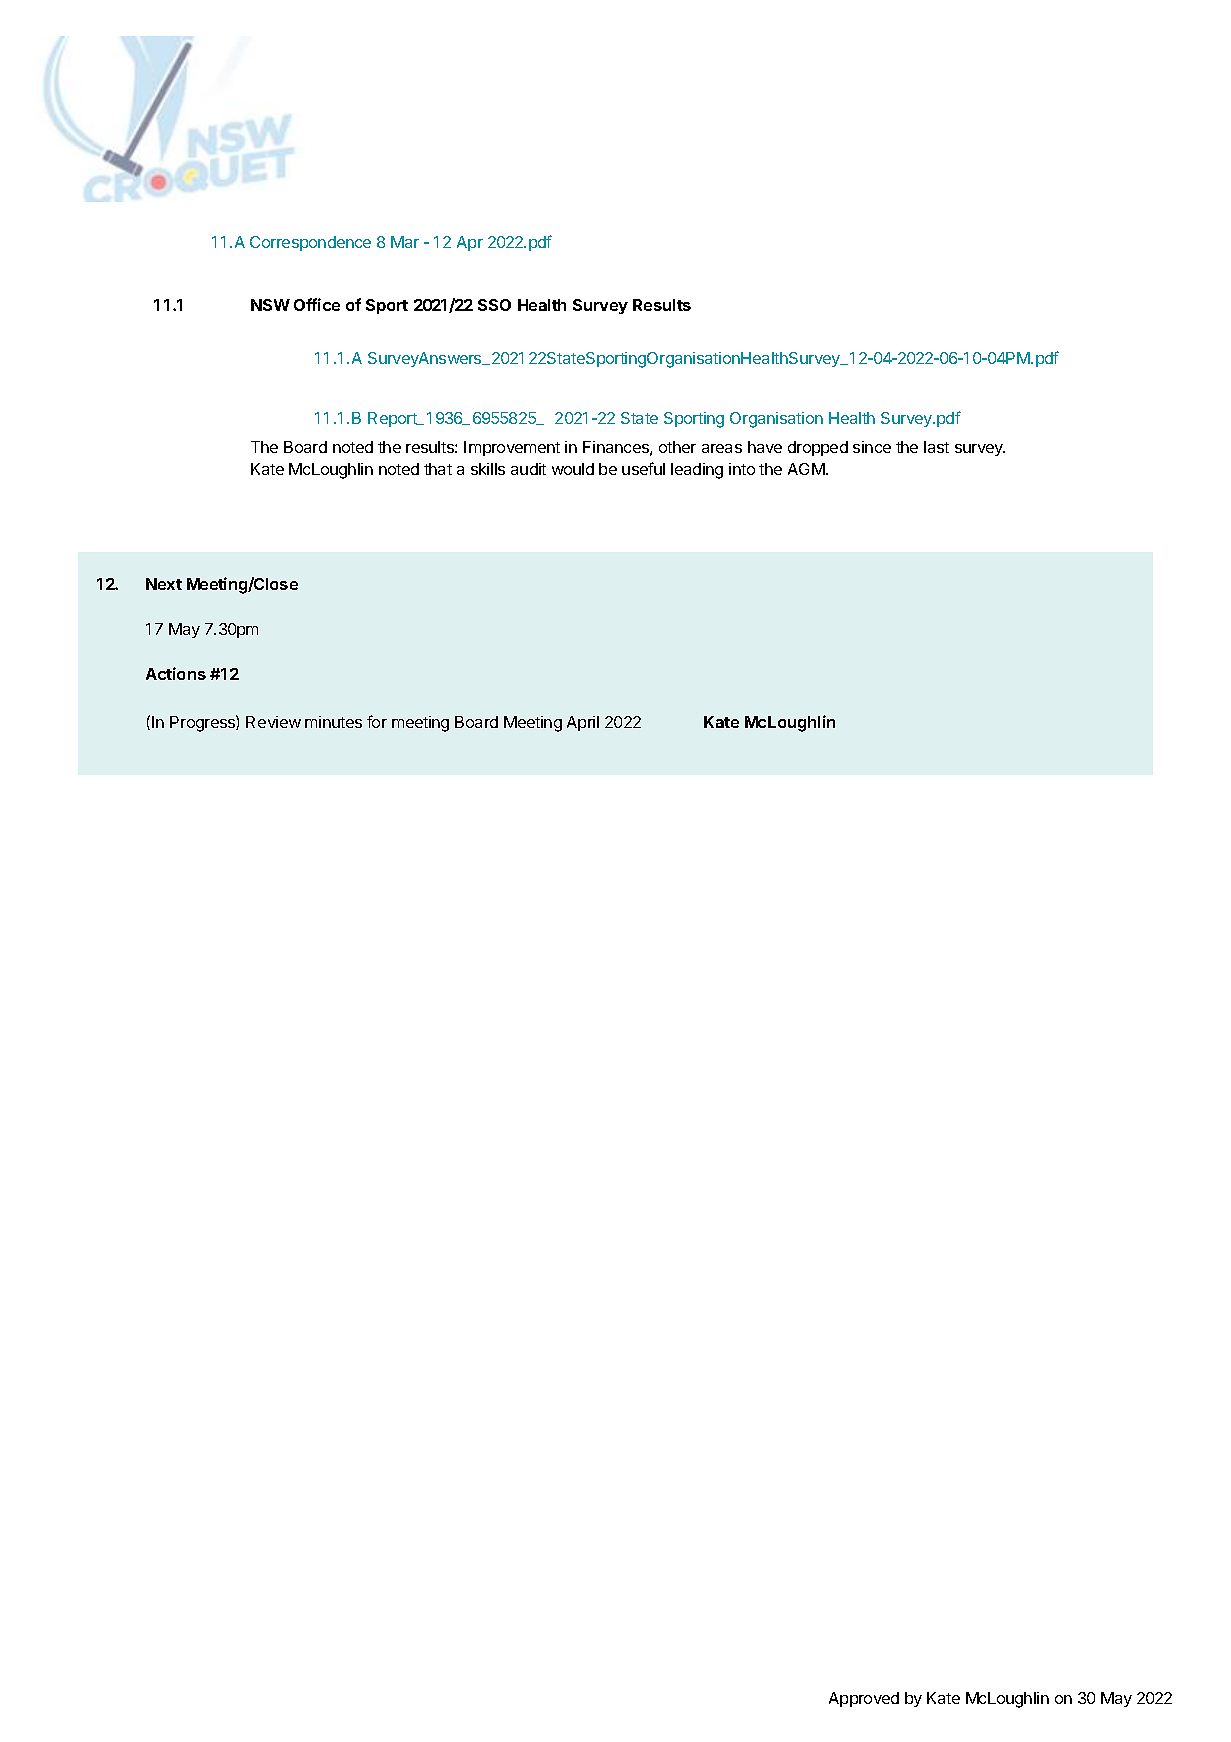 Image resolution: width=1231 pixels, height=1742 pixels. Describe the element at coordinates (864, 1699) in the document. I see `Approved` at that location.
